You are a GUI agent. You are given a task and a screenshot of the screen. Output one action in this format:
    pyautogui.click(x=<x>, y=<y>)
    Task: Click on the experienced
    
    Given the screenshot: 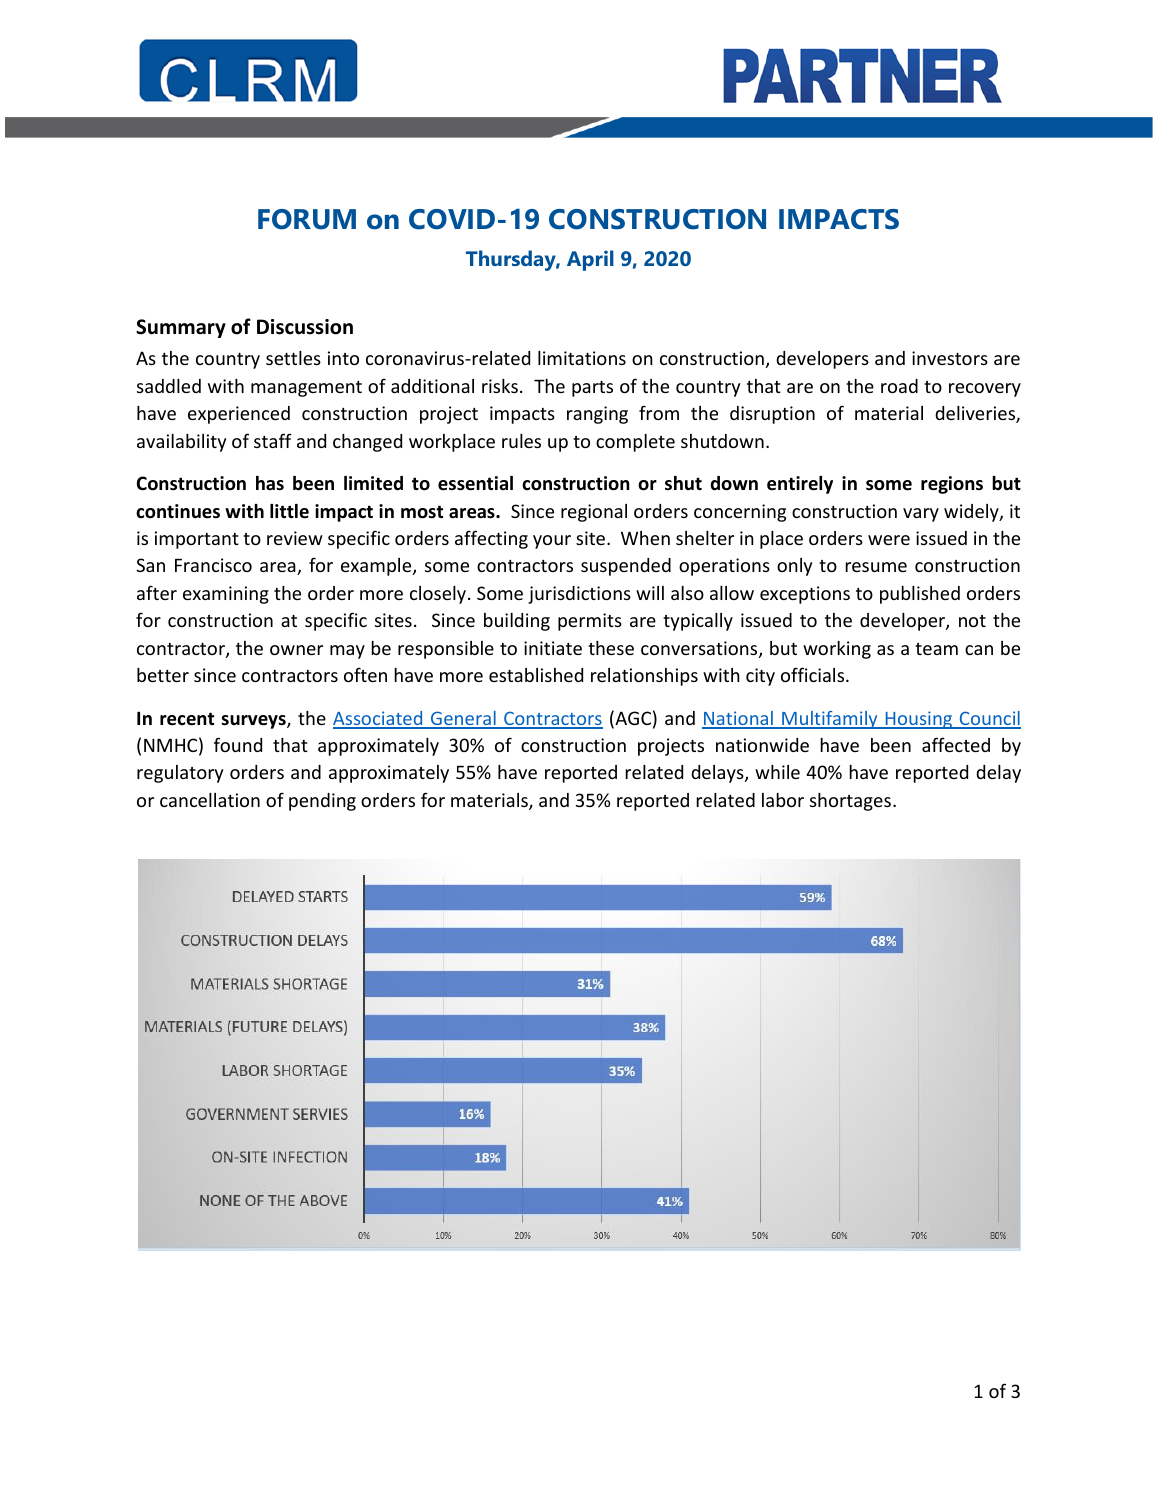 What is the action you would take?
    pyautogui.click(x=239, y=415)
